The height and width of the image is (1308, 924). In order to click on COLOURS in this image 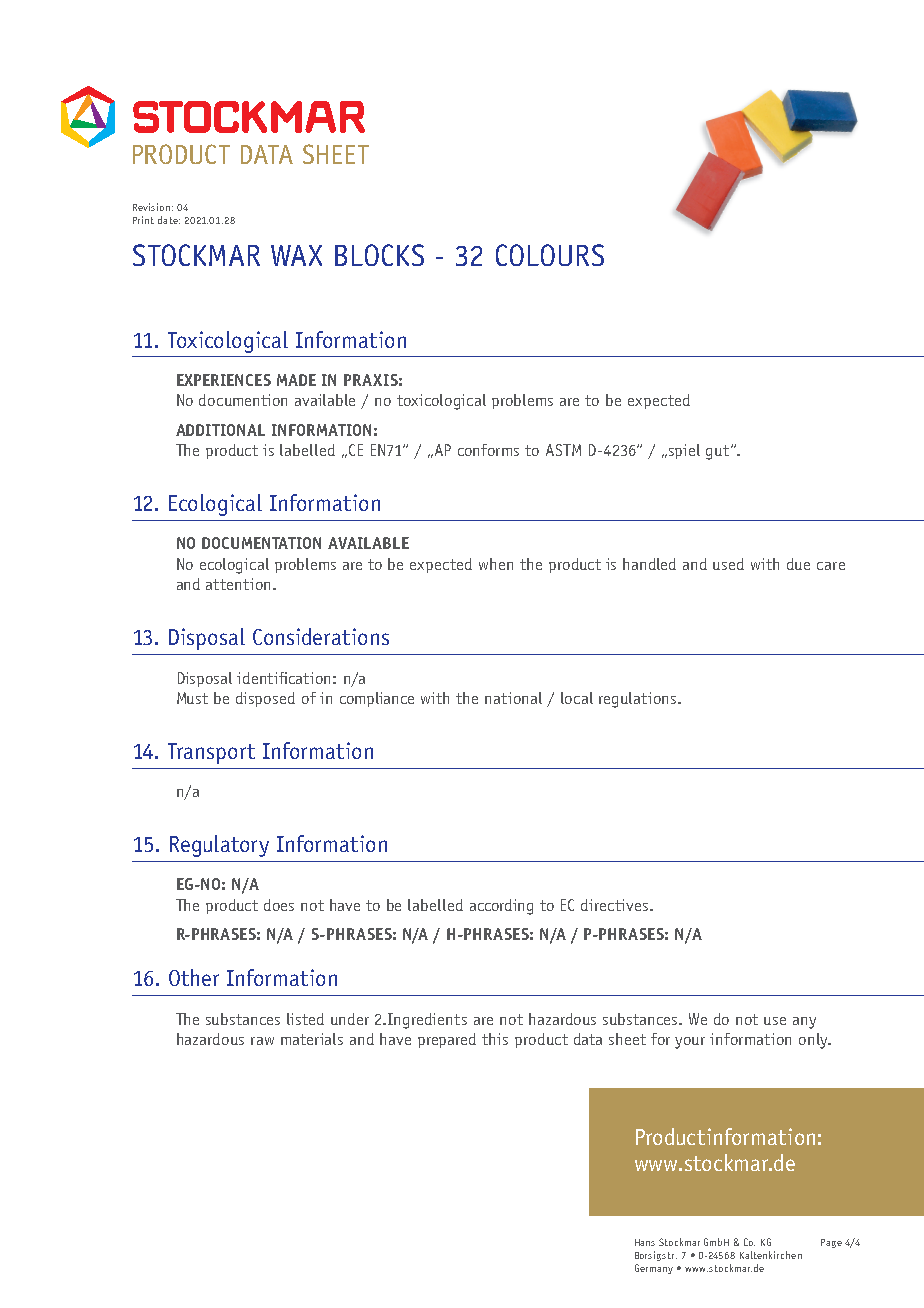, I will do `click(550, 255)`.
